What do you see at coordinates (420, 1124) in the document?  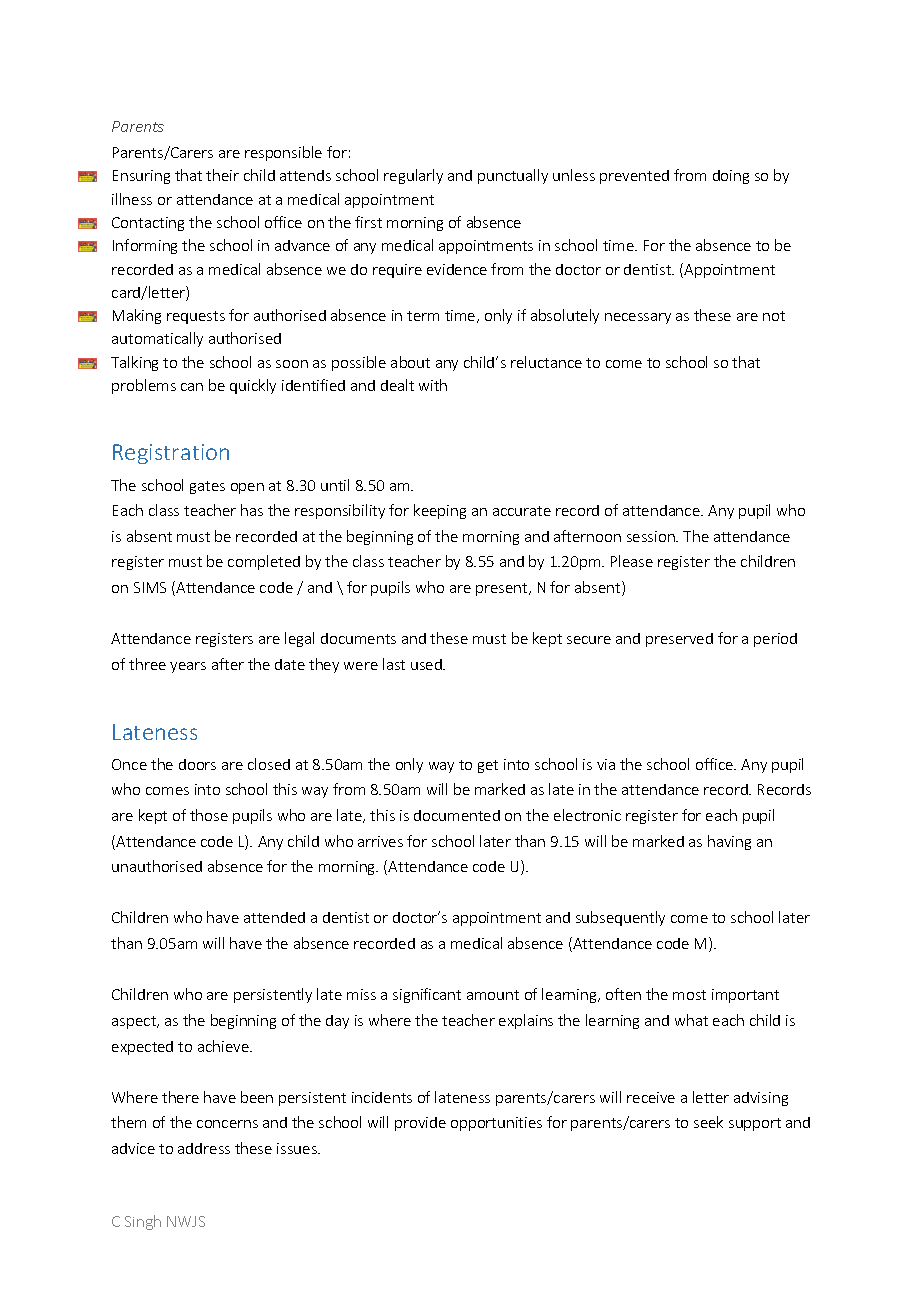 I see `provide` at bounding box center [420, 1124].
